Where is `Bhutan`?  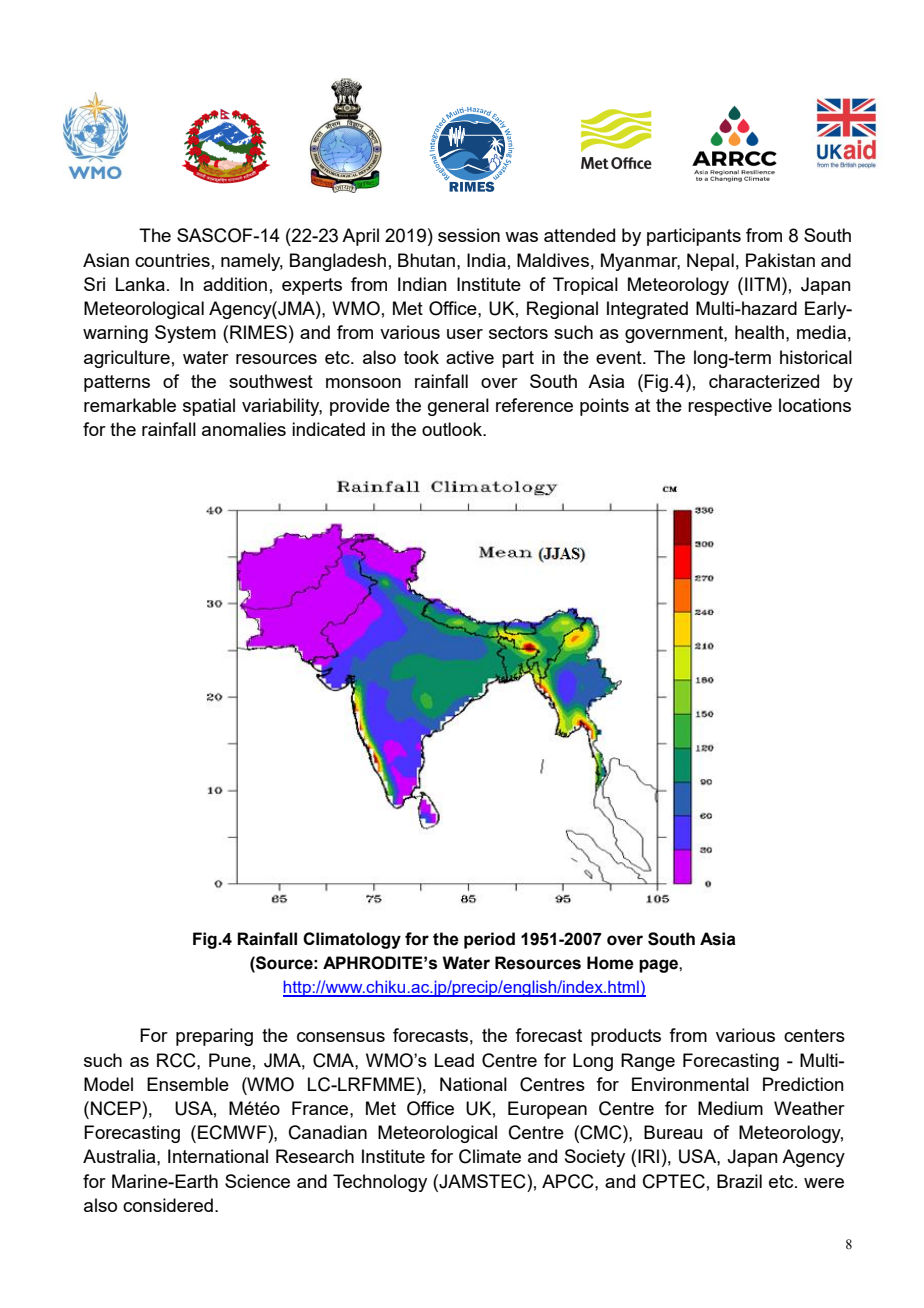
Bhutan is located at coordinates (426, 260).
